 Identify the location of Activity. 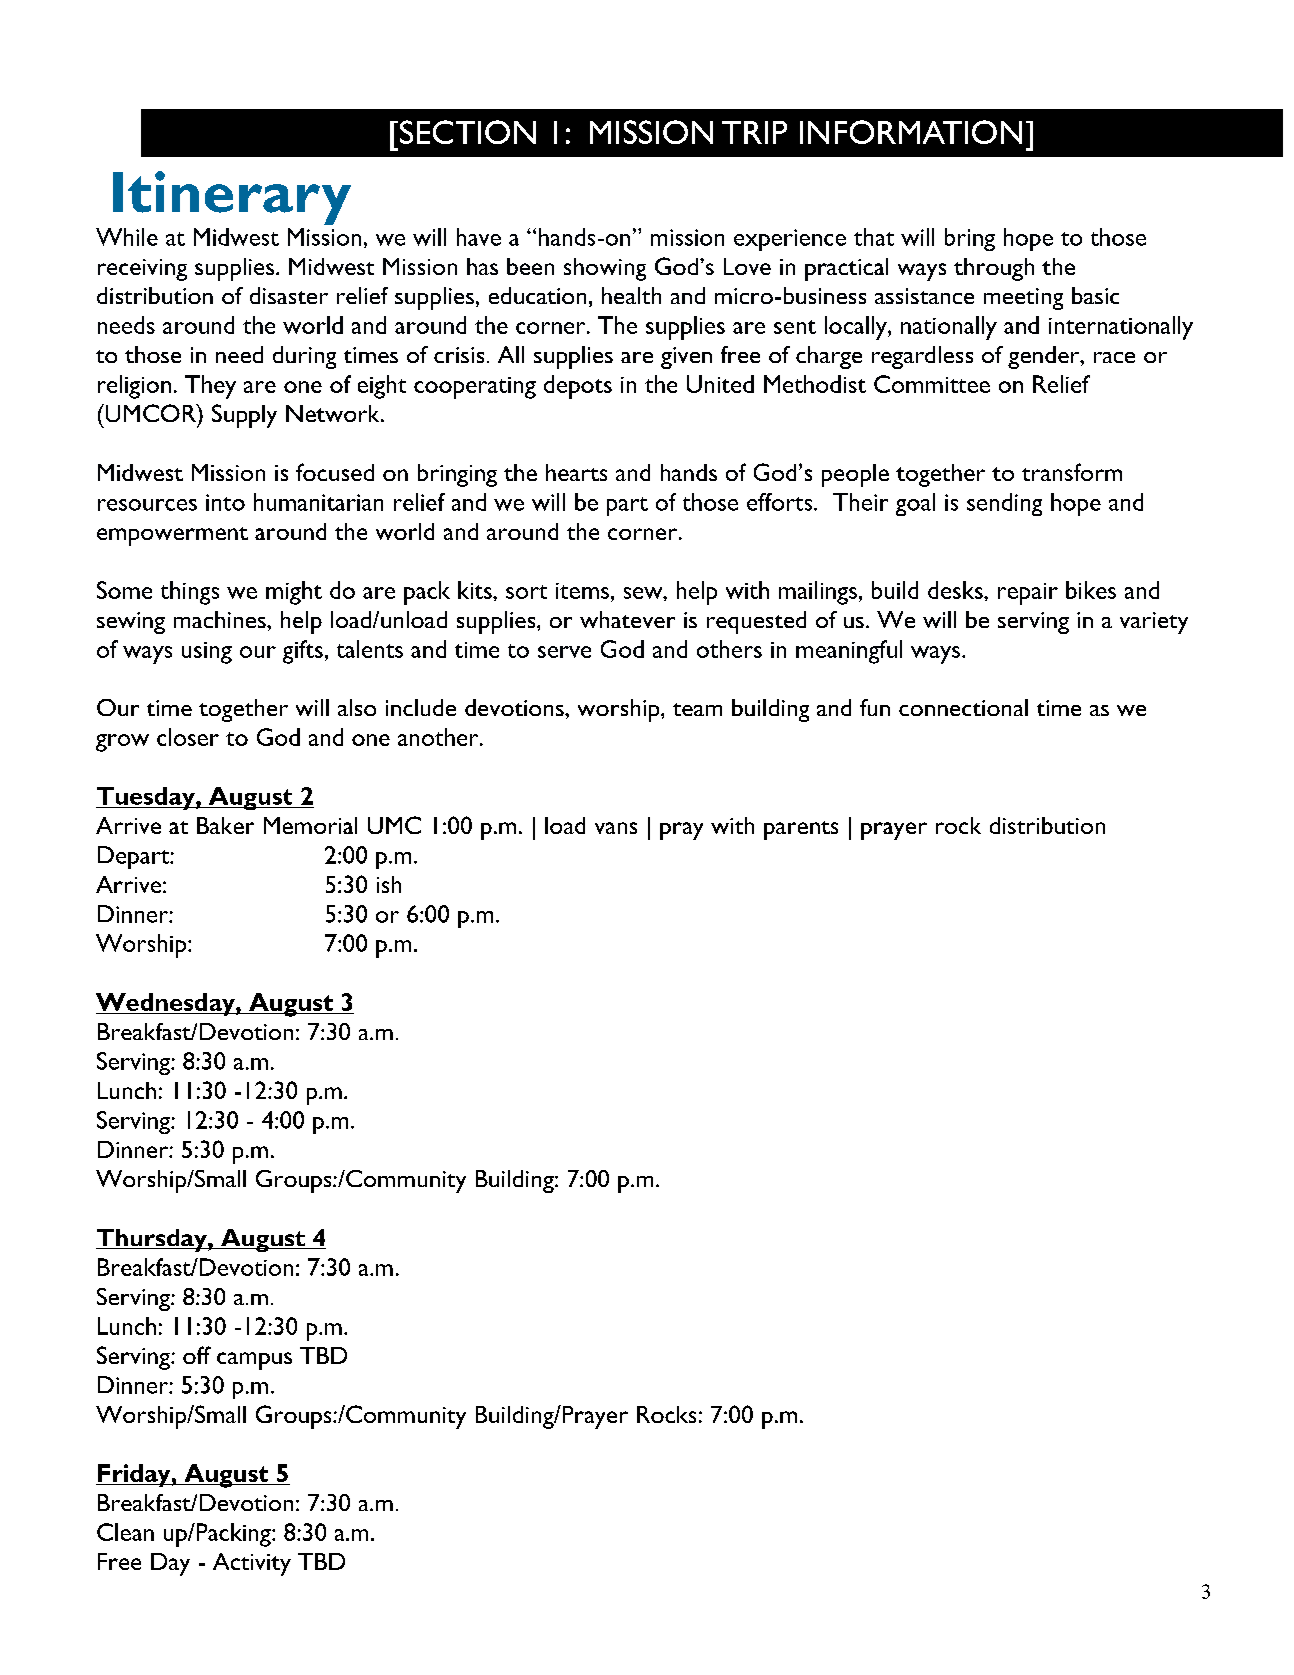
(252, 1564).
